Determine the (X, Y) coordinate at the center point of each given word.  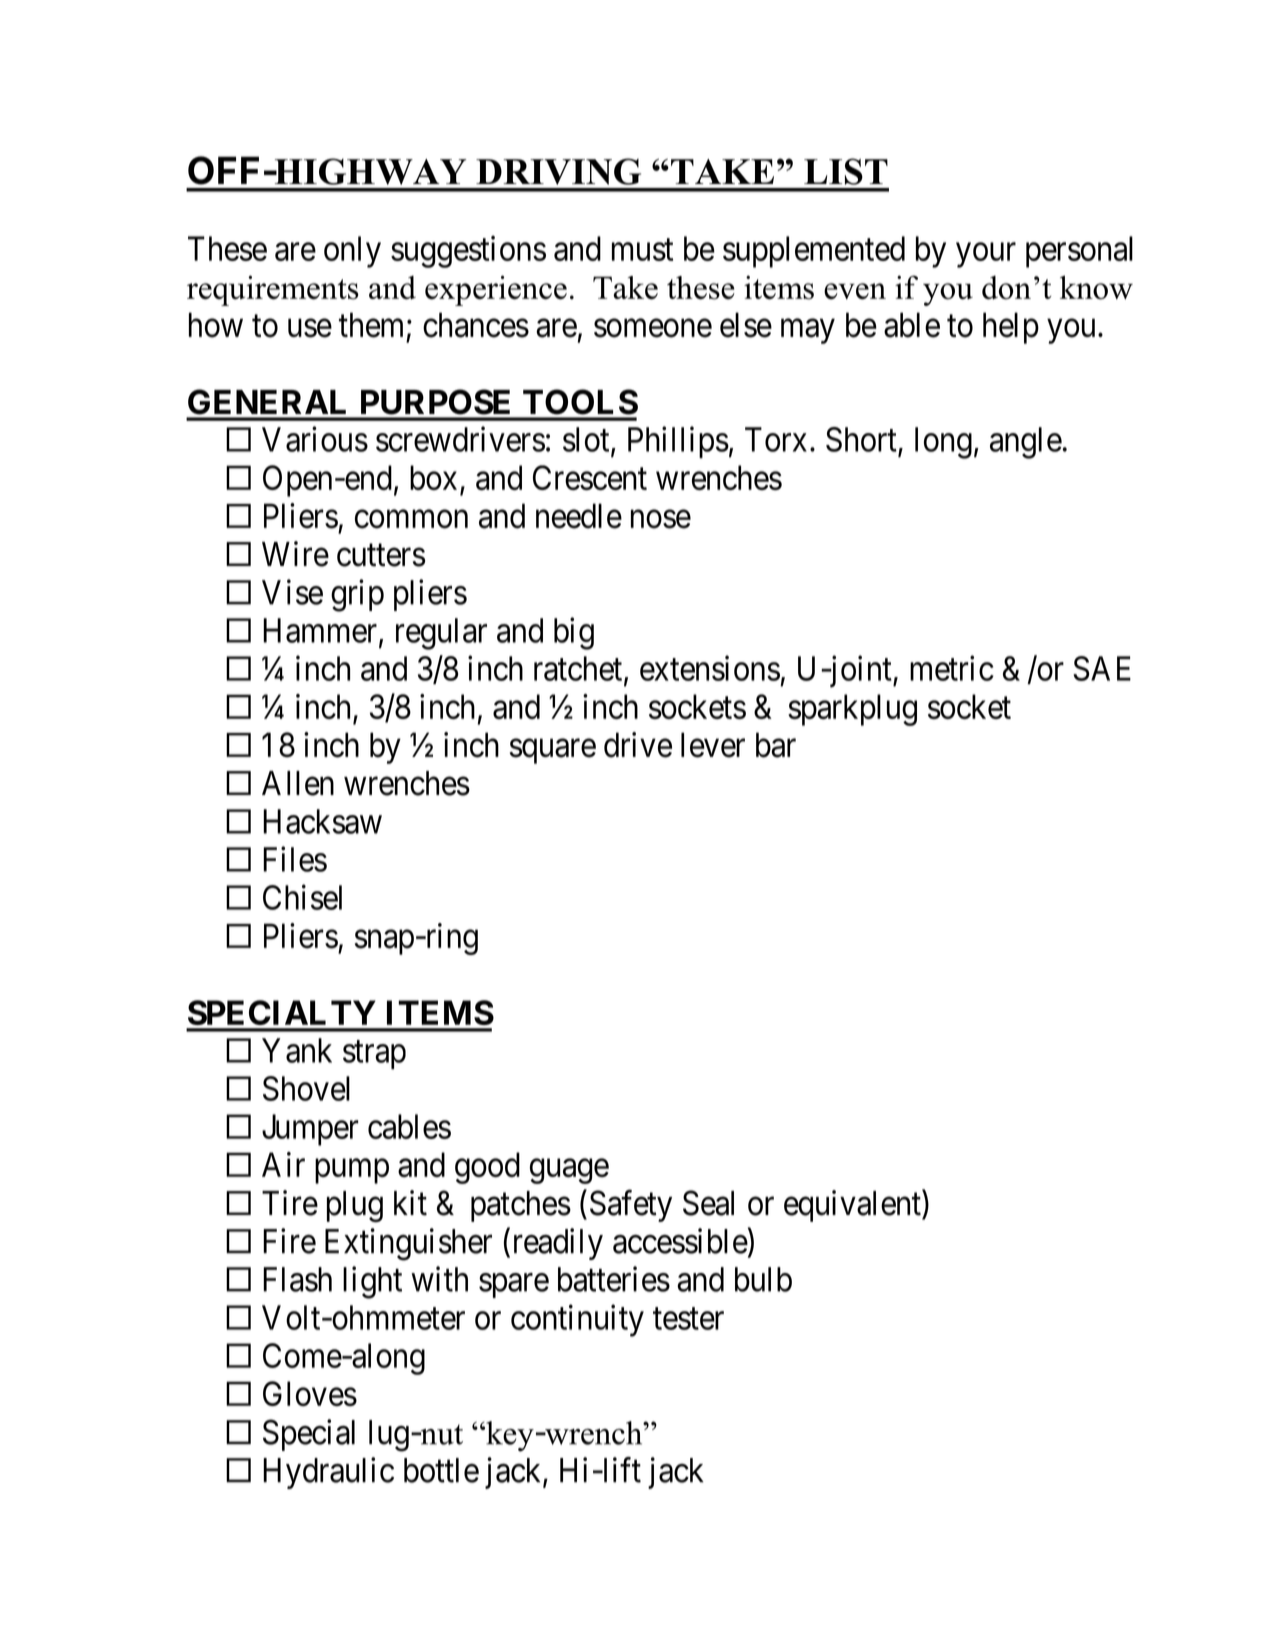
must (642, 250)
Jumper (310, 1130)
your (986, 255)
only (352, 252)
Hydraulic (328, 1473)
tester (688, 1319)
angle (1026, 443)
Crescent (590, 477)
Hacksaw (322, 821)
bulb (763, 1279)
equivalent (853, 1206)
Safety (631, 1206)
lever (713, 745)
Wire (295, 554)
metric (952, 668)
